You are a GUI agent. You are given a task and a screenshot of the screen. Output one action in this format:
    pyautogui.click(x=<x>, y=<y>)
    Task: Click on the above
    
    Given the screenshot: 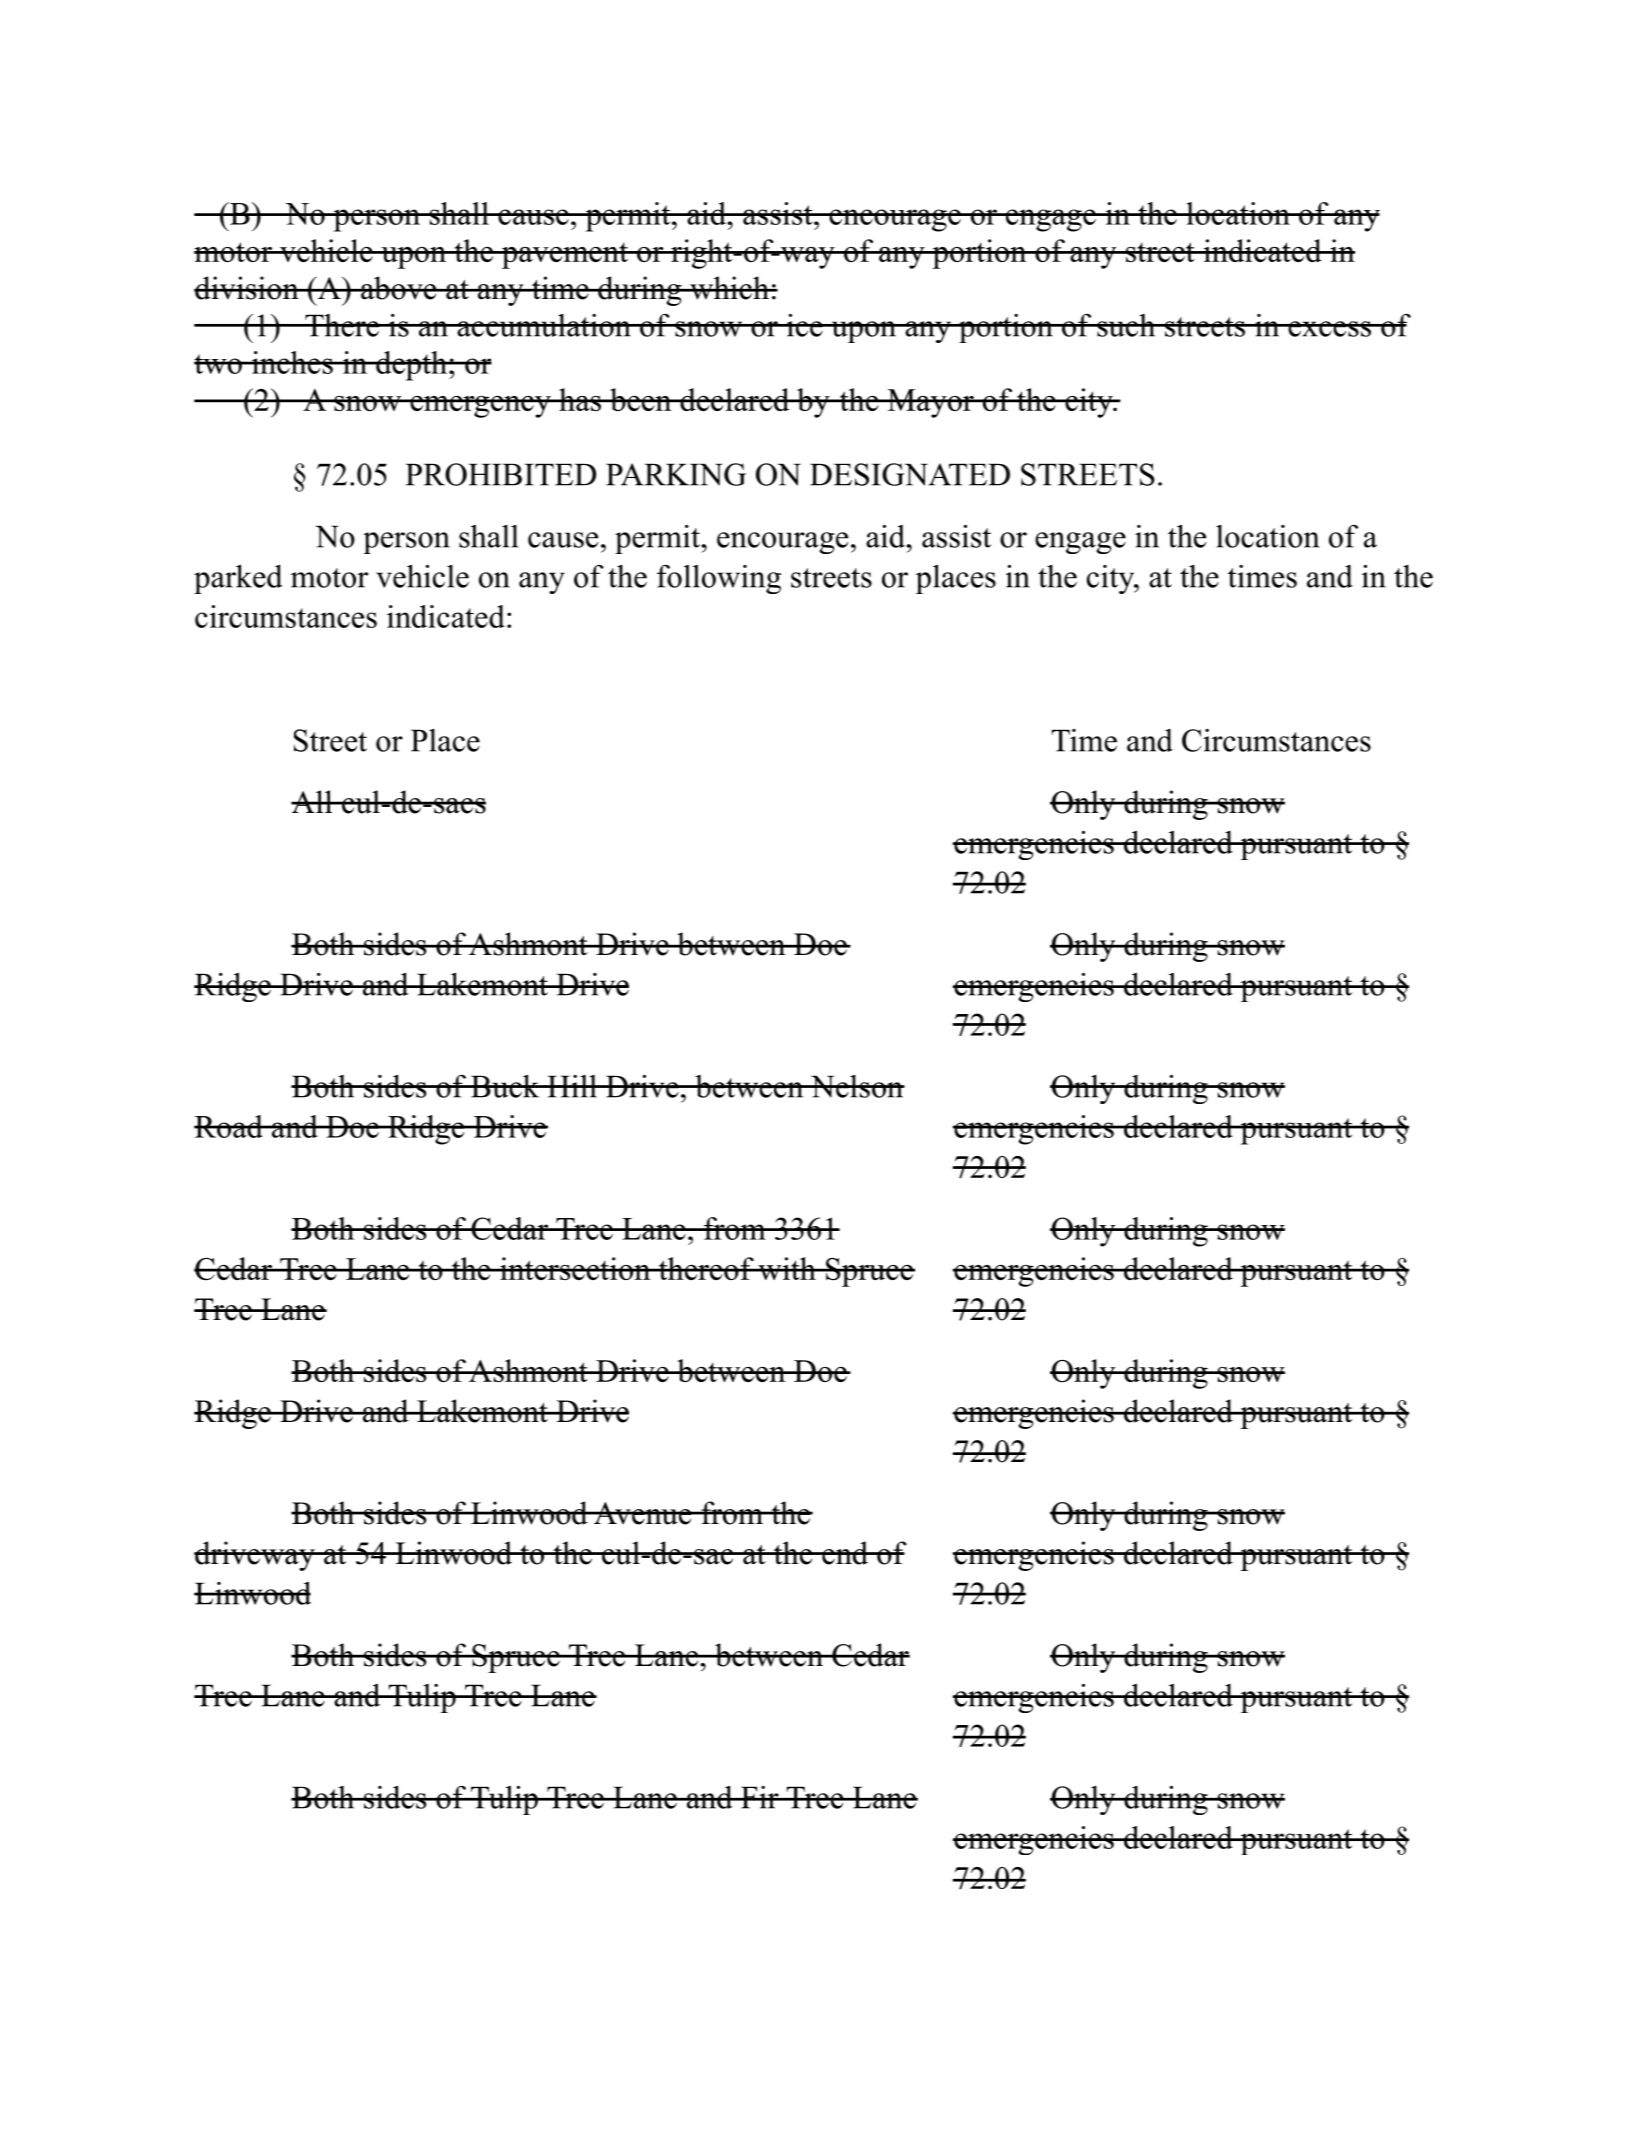 What is the action you would take?
    pyautogui.click(x=399, y=288)
